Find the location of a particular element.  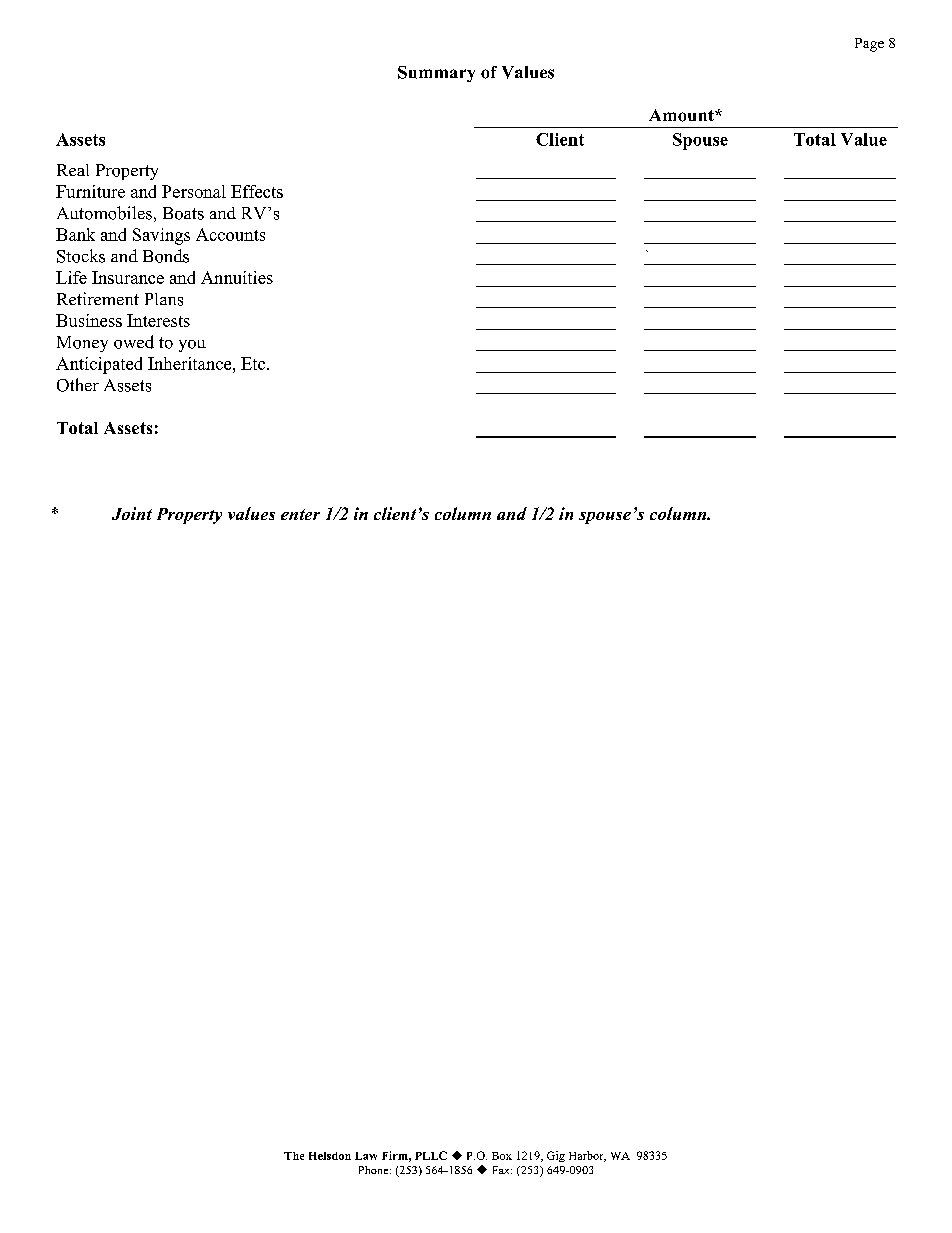

Summary is located at coordinates (436, 74).
